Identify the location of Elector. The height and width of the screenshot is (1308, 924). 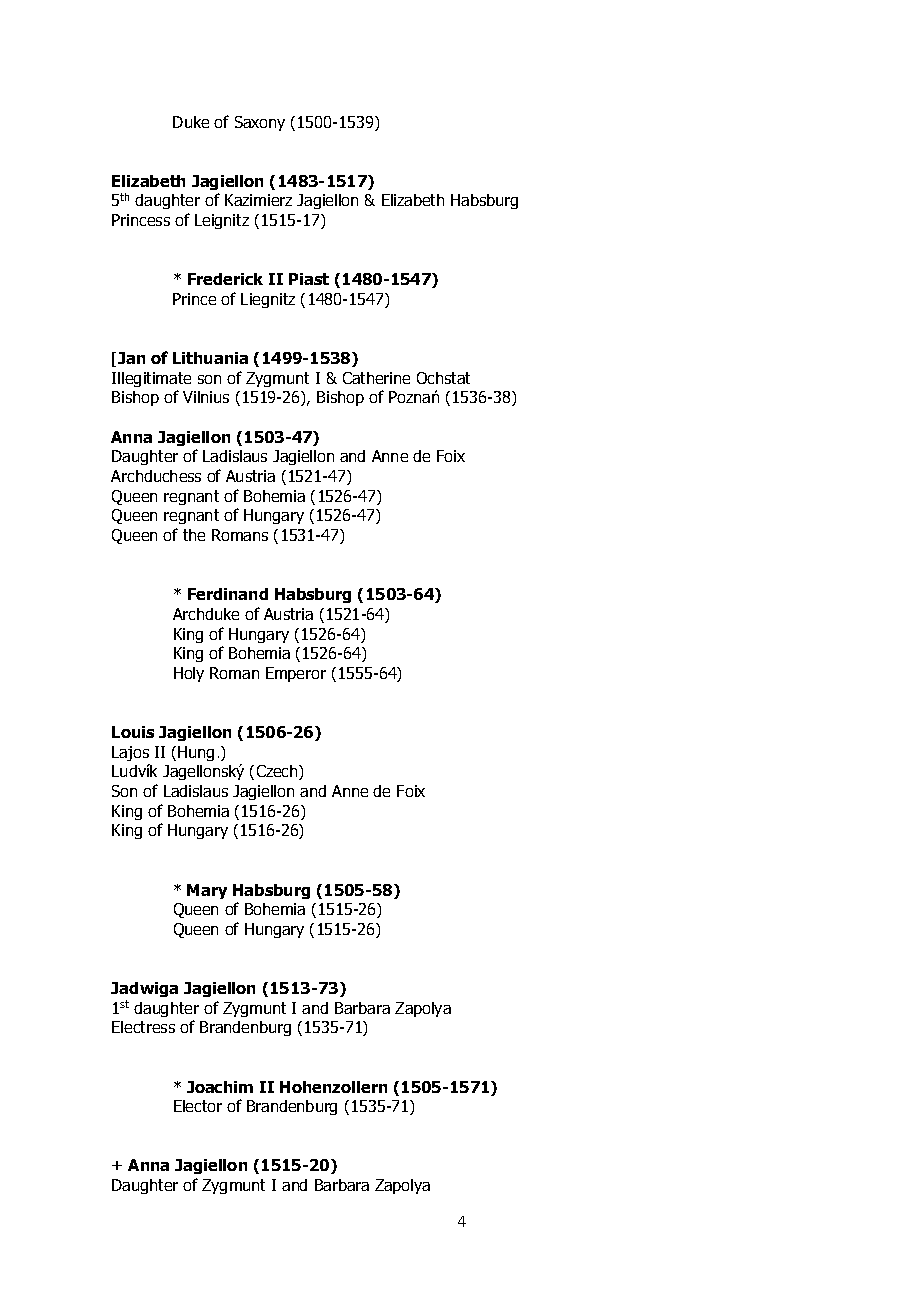
(198, 1106).
